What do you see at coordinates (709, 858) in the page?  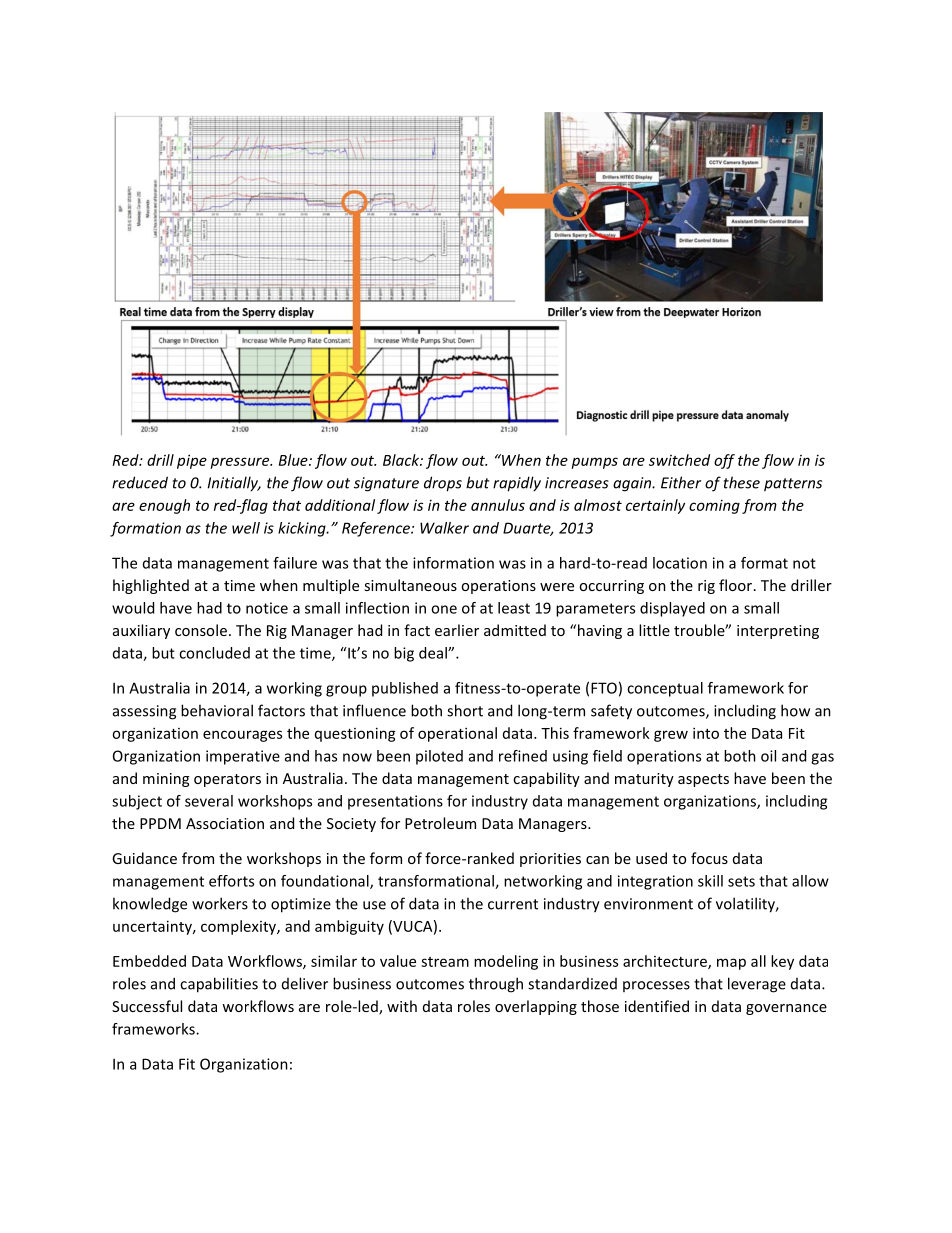 I see `focus` at bounding box center [709, 858].
